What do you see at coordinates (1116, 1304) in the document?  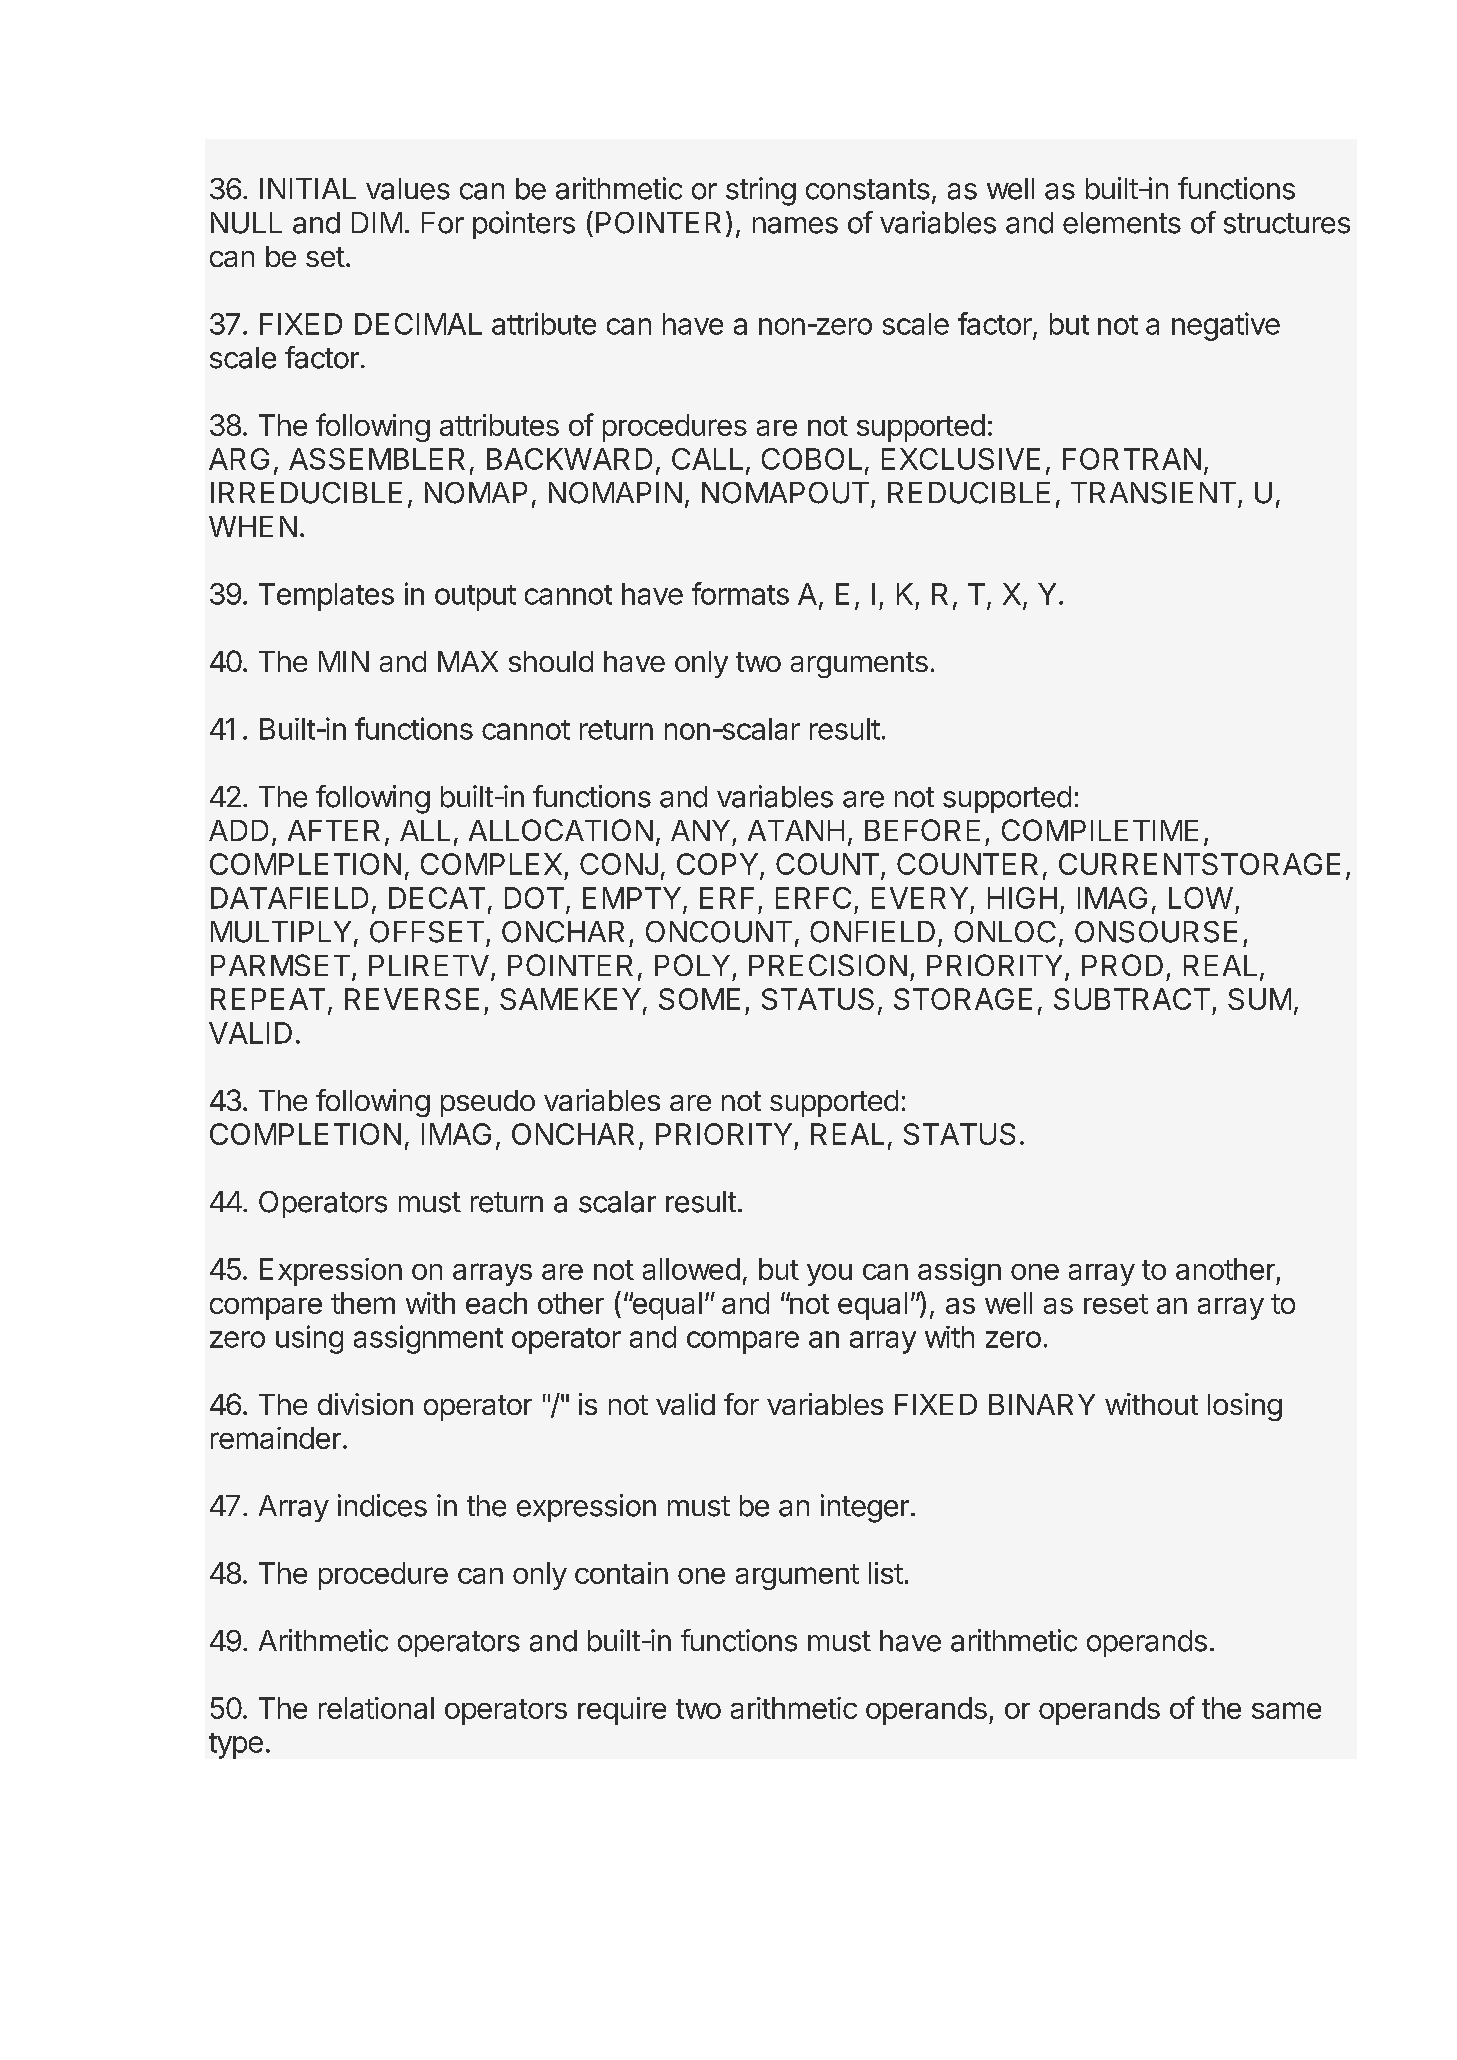 I see `reset` at bounding box center [1116, 1304].
